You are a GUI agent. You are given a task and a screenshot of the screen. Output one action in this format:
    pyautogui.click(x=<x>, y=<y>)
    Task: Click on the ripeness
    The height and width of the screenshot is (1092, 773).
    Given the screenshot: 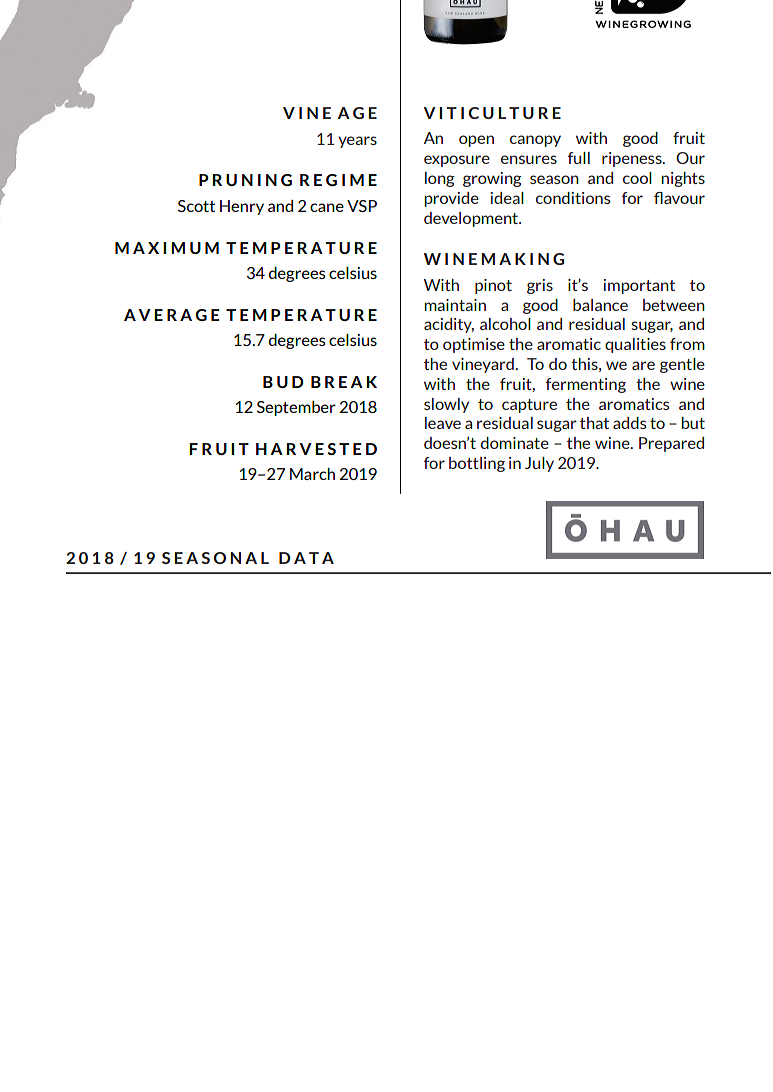 What is the action you would take?
    pyautogui.click(x=633, y=159)
